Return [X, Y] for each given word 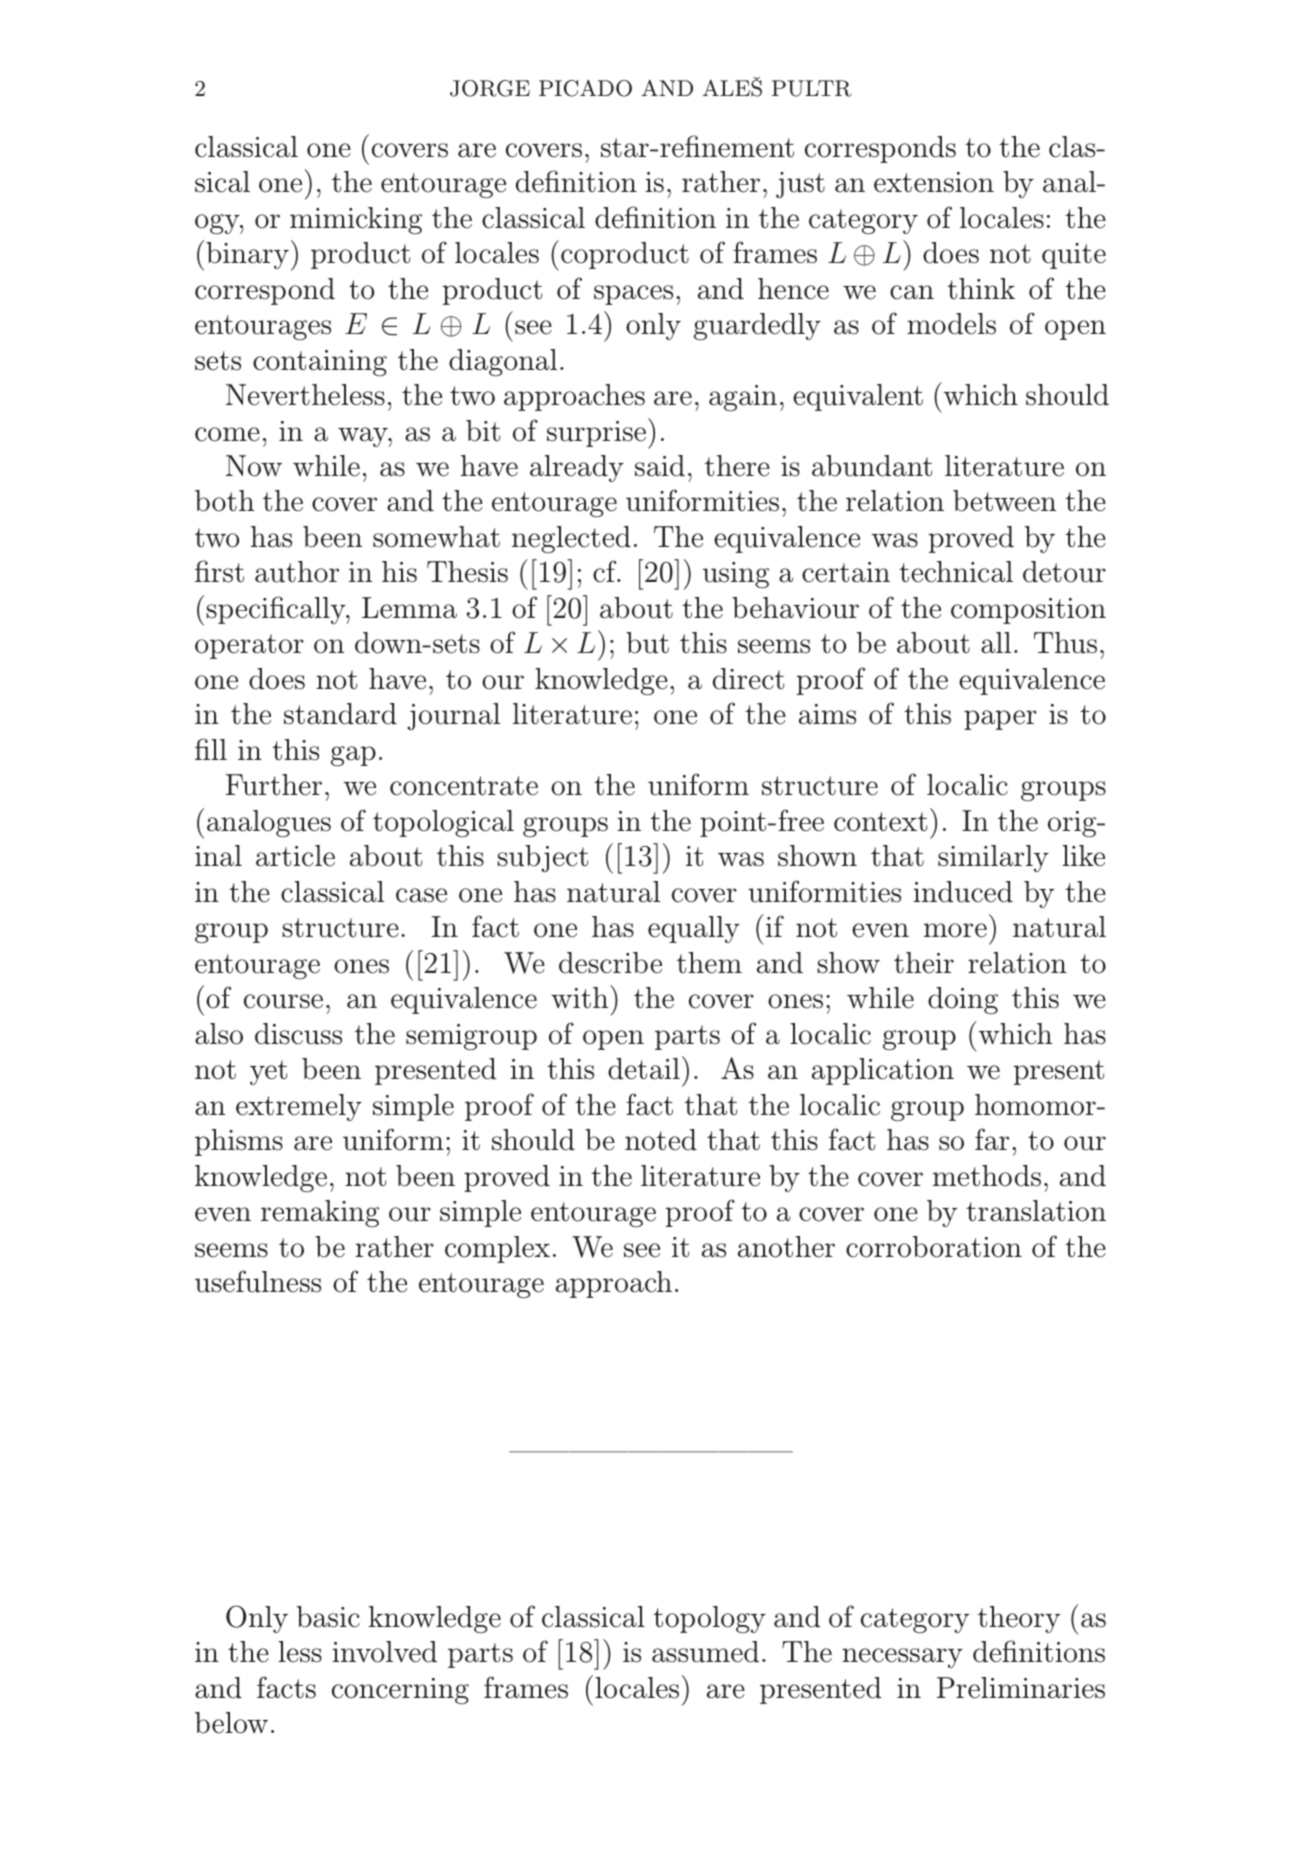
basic [328, 1617]
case [421, 895]
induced [963, 892]
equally [694, 929]
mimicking [356, 220]
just [800, 185]
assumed [705, 1652]
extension [934, 182]
